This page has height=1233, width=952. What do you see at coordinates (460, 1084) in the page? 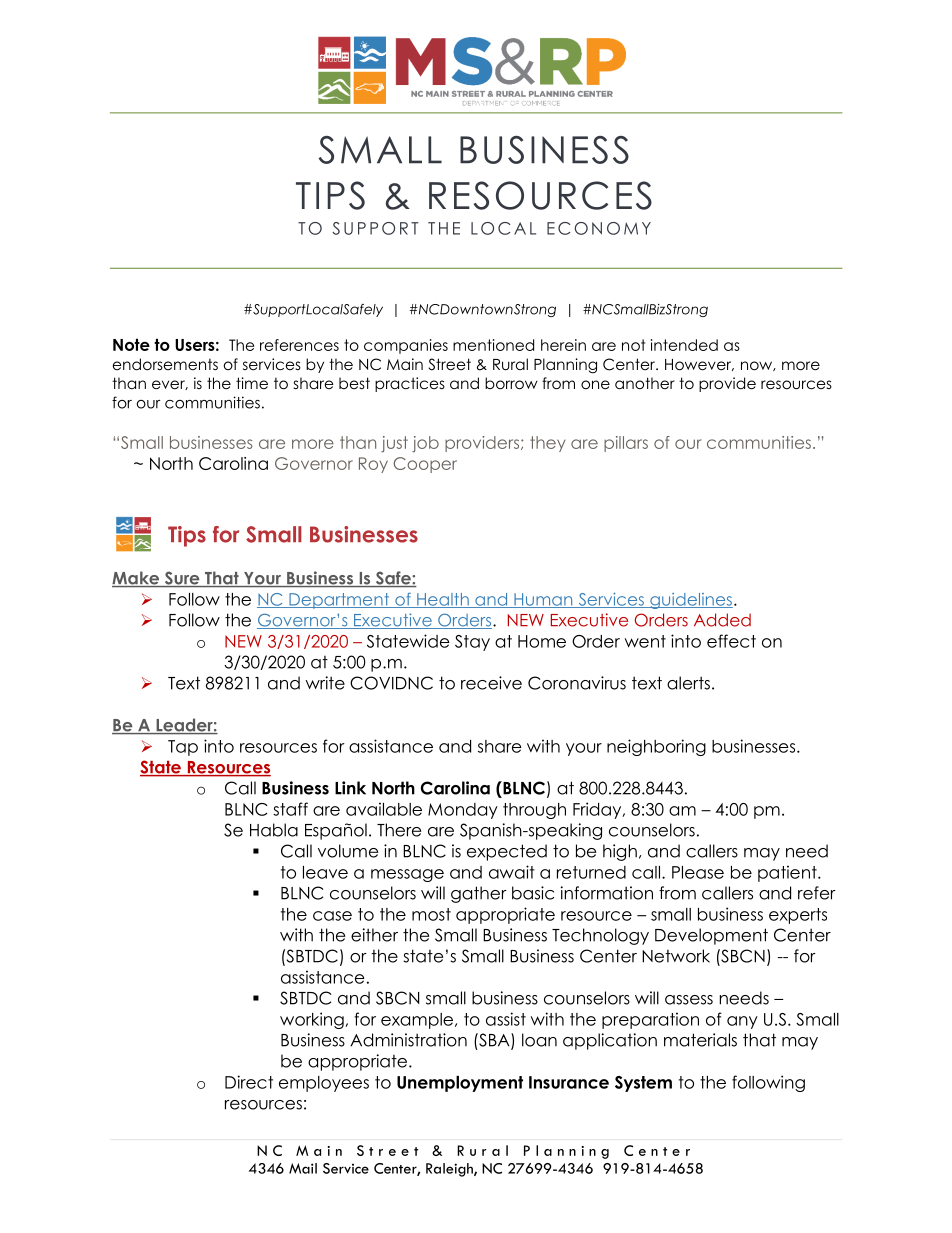
I see `Unemployment` at bounding box center [460, 1084].
